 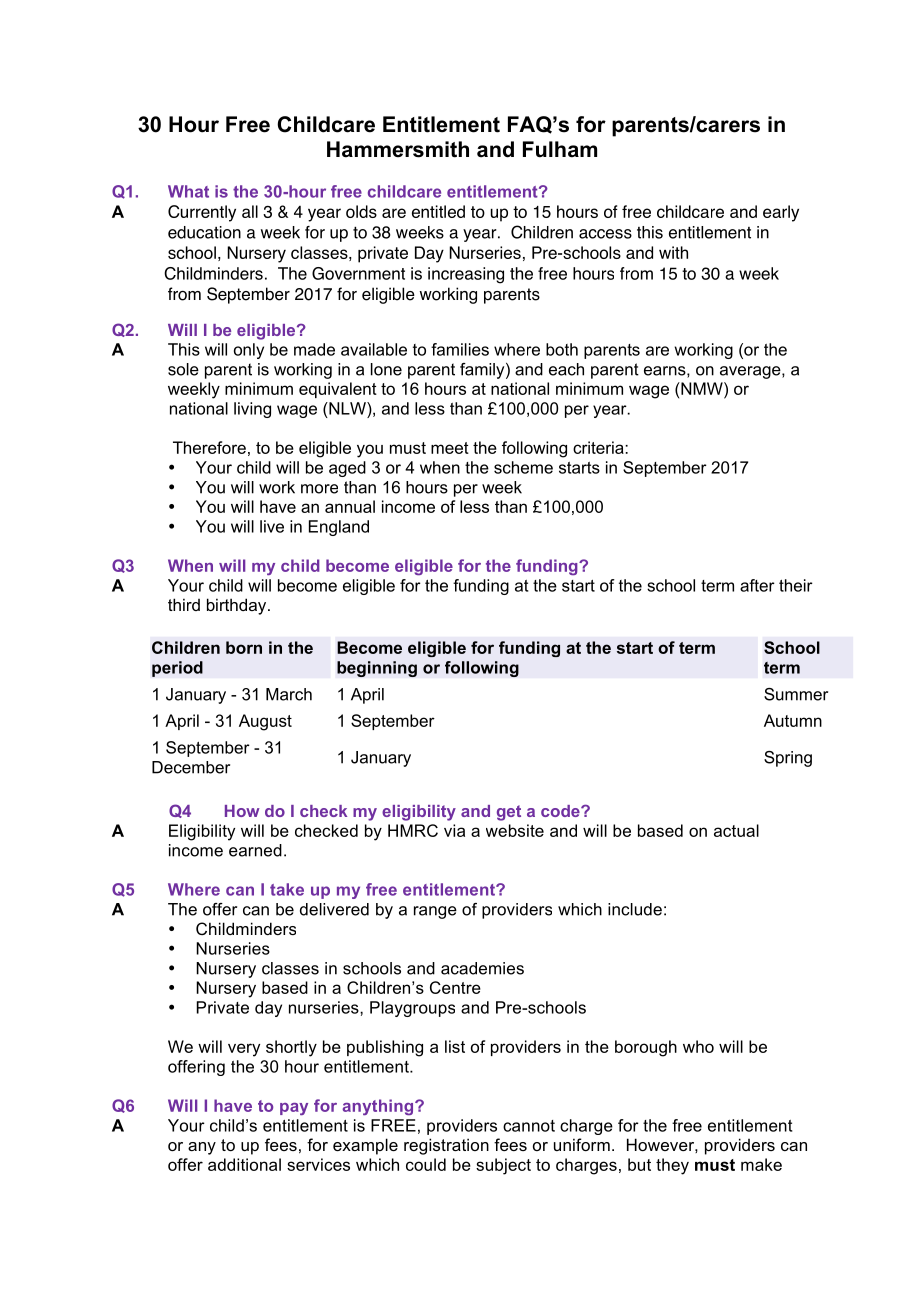 I want to click on criteria, so click(x=599, y=447).
